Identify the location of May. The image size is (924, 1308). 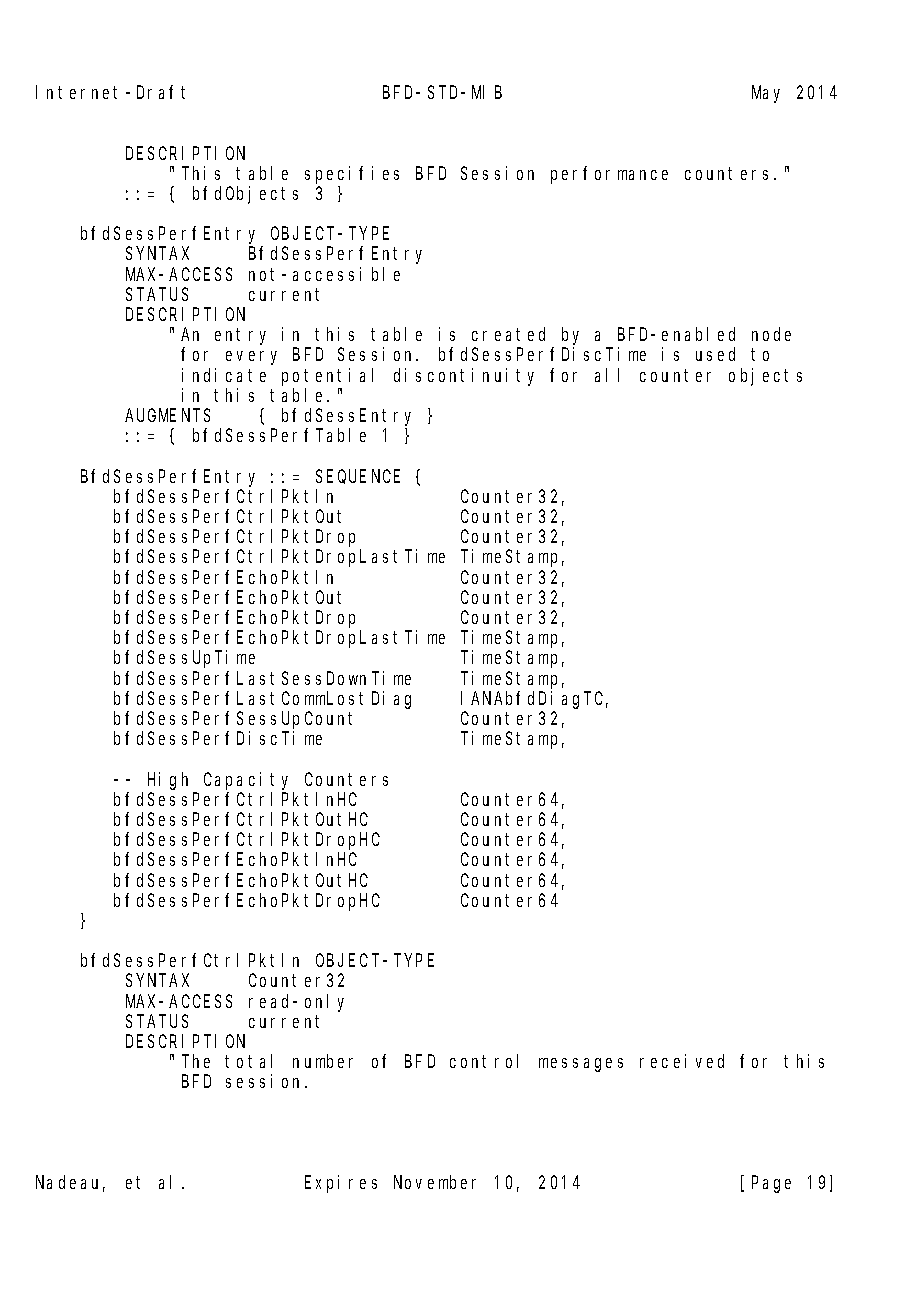
(766, 94).
